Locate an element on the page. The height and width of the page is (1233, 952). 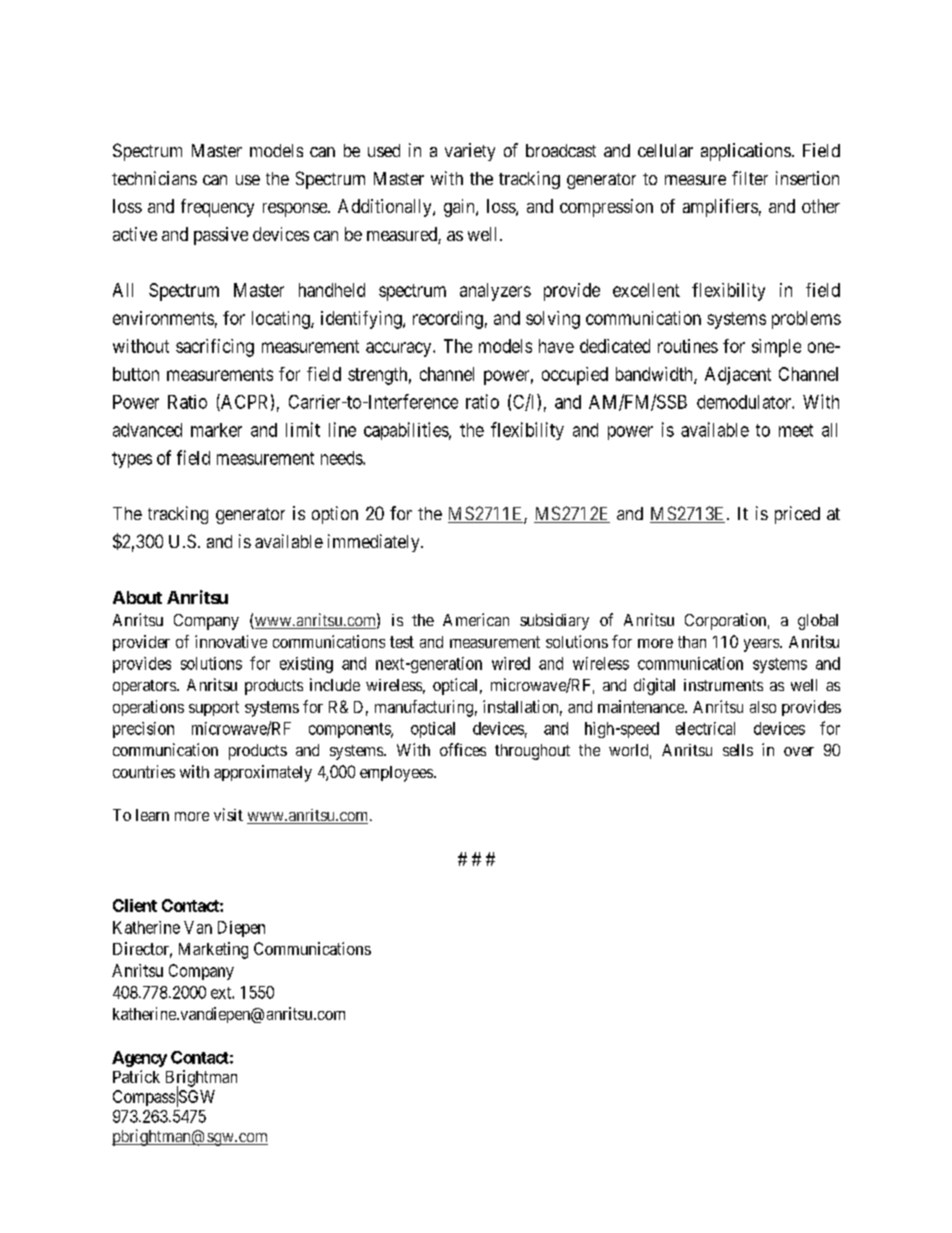
over is located at coordinates (799, 751).
